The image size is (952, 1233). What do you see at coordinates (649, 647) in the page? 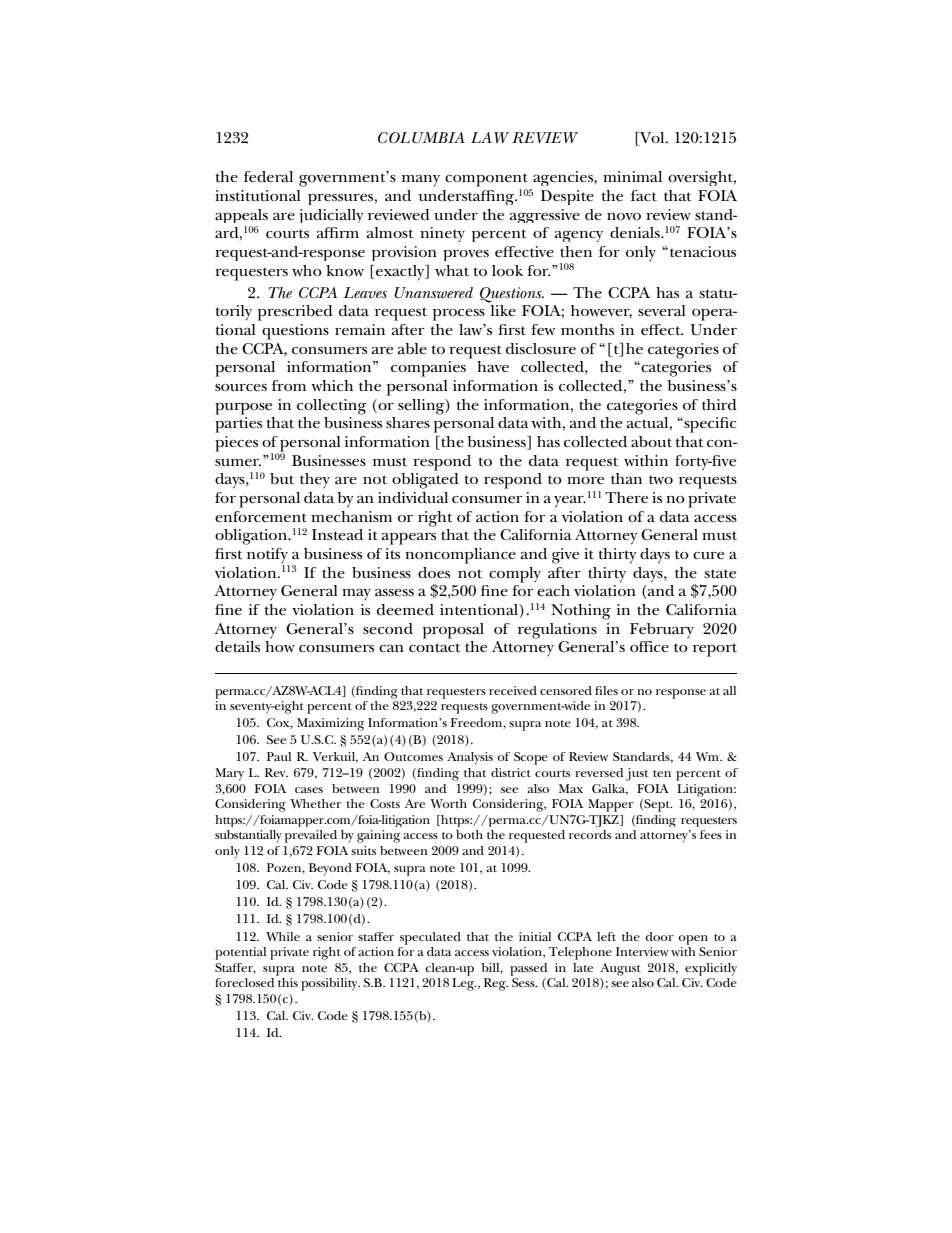
I see `office` at bounding box center [649, 647].
